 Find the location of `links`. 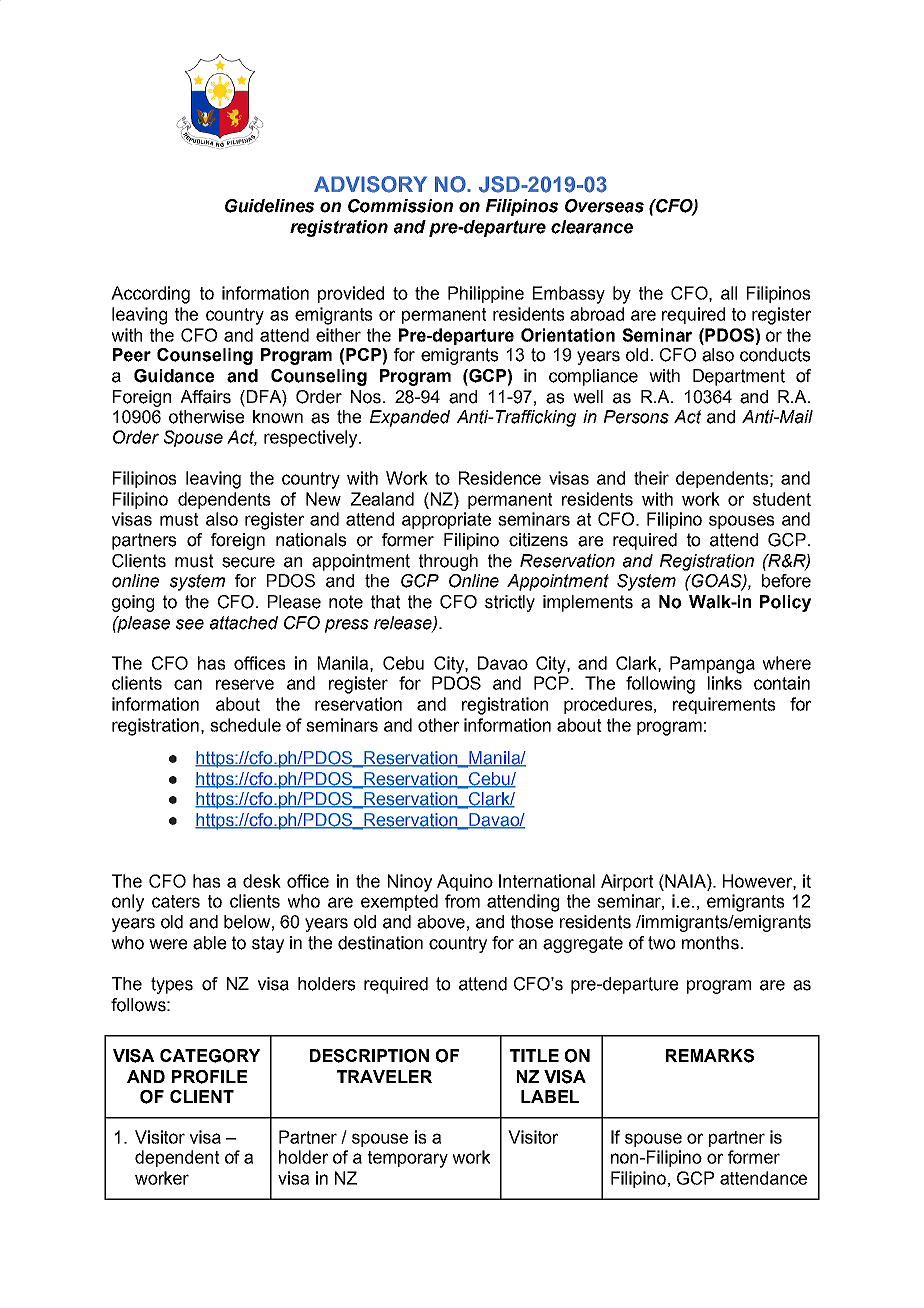

links is located at coordinates (725, 683).
